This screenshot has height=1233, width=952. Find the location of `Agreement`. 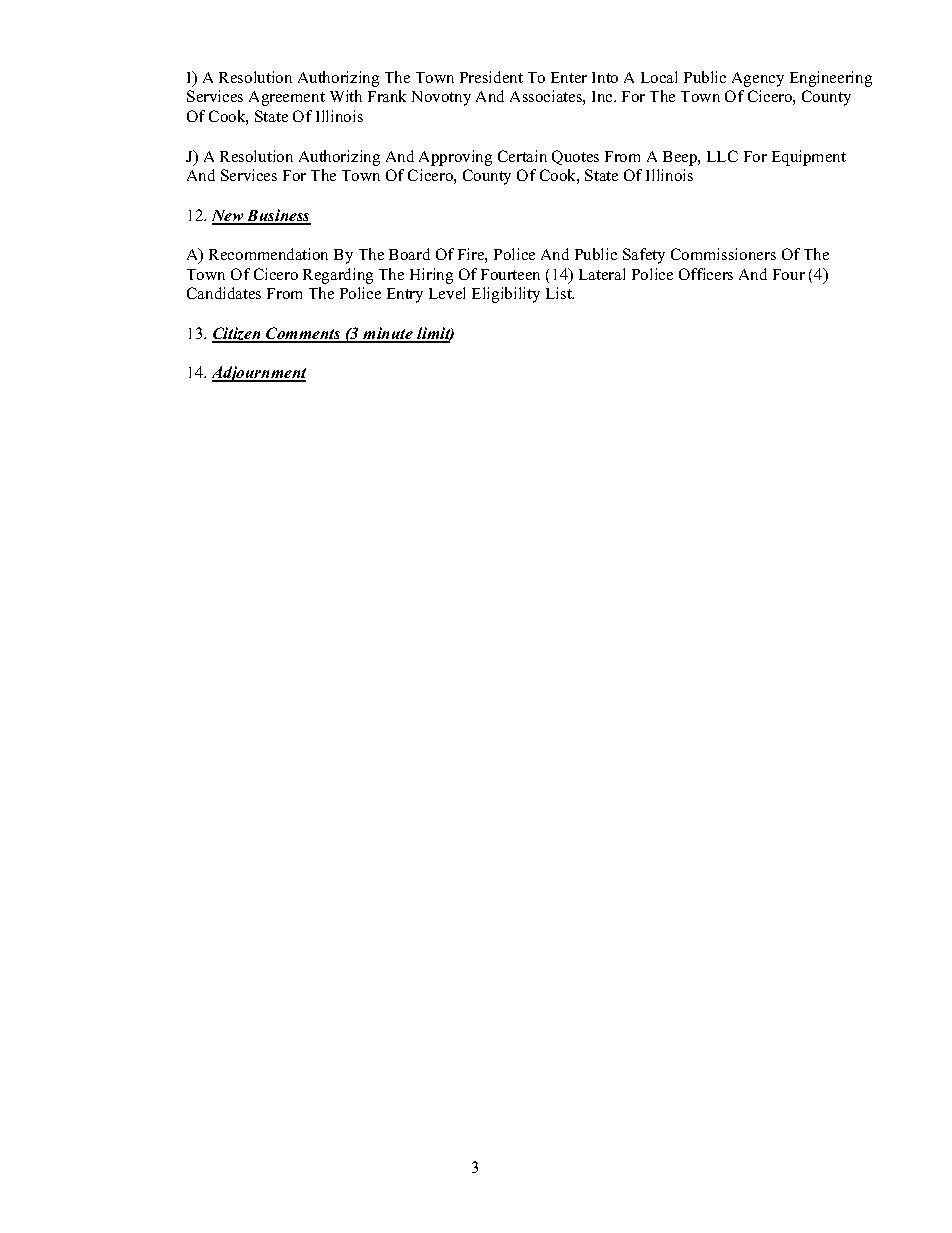

Agreement is located at coordinates (287, 98).
